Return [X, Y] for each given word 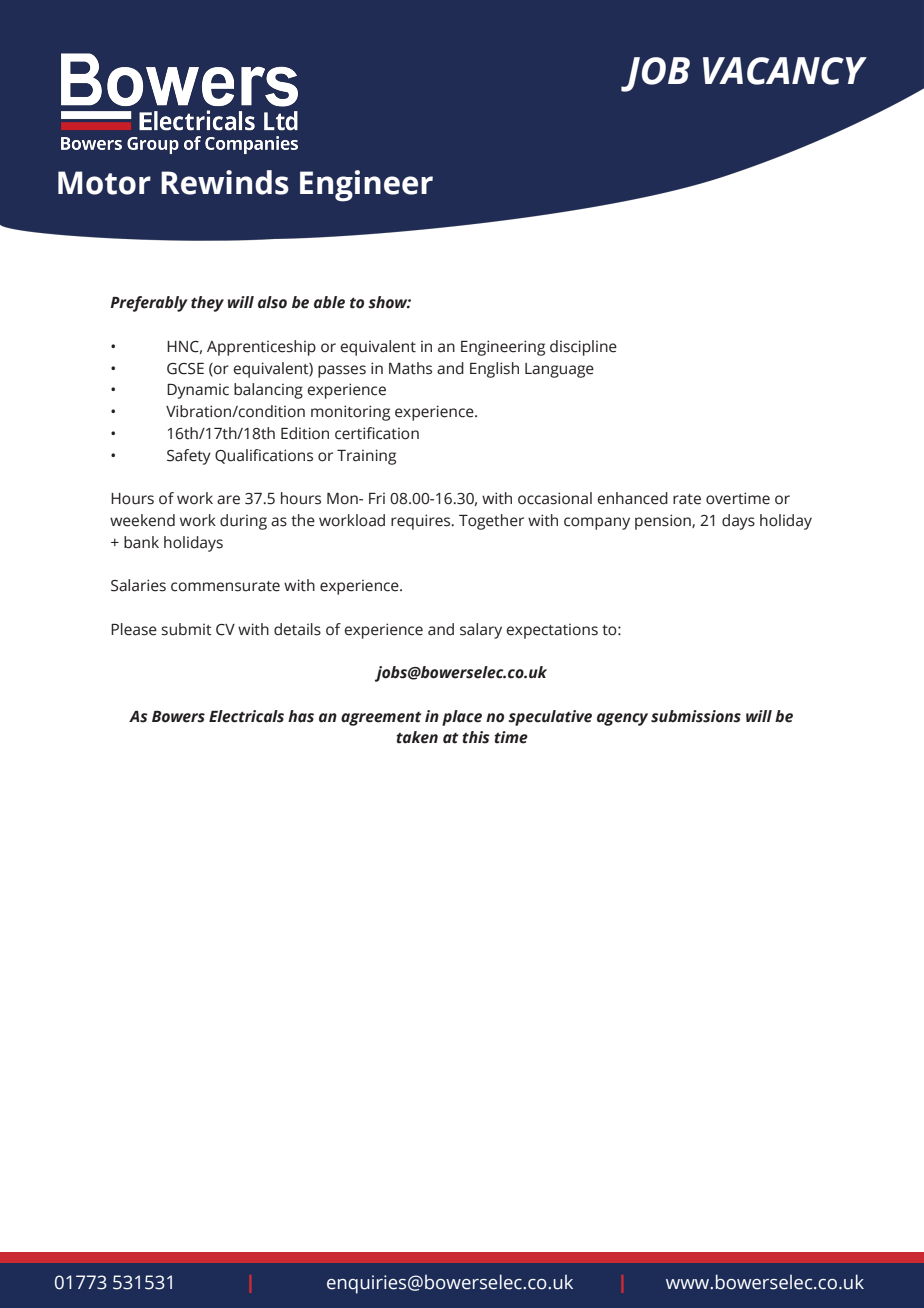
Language [559, 370]
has [301, 716]
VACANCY [785, 71]
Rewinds [225, 182]
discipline [583, 348]
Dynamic [198, 391]
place [462, 718]
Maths [410, 368]
